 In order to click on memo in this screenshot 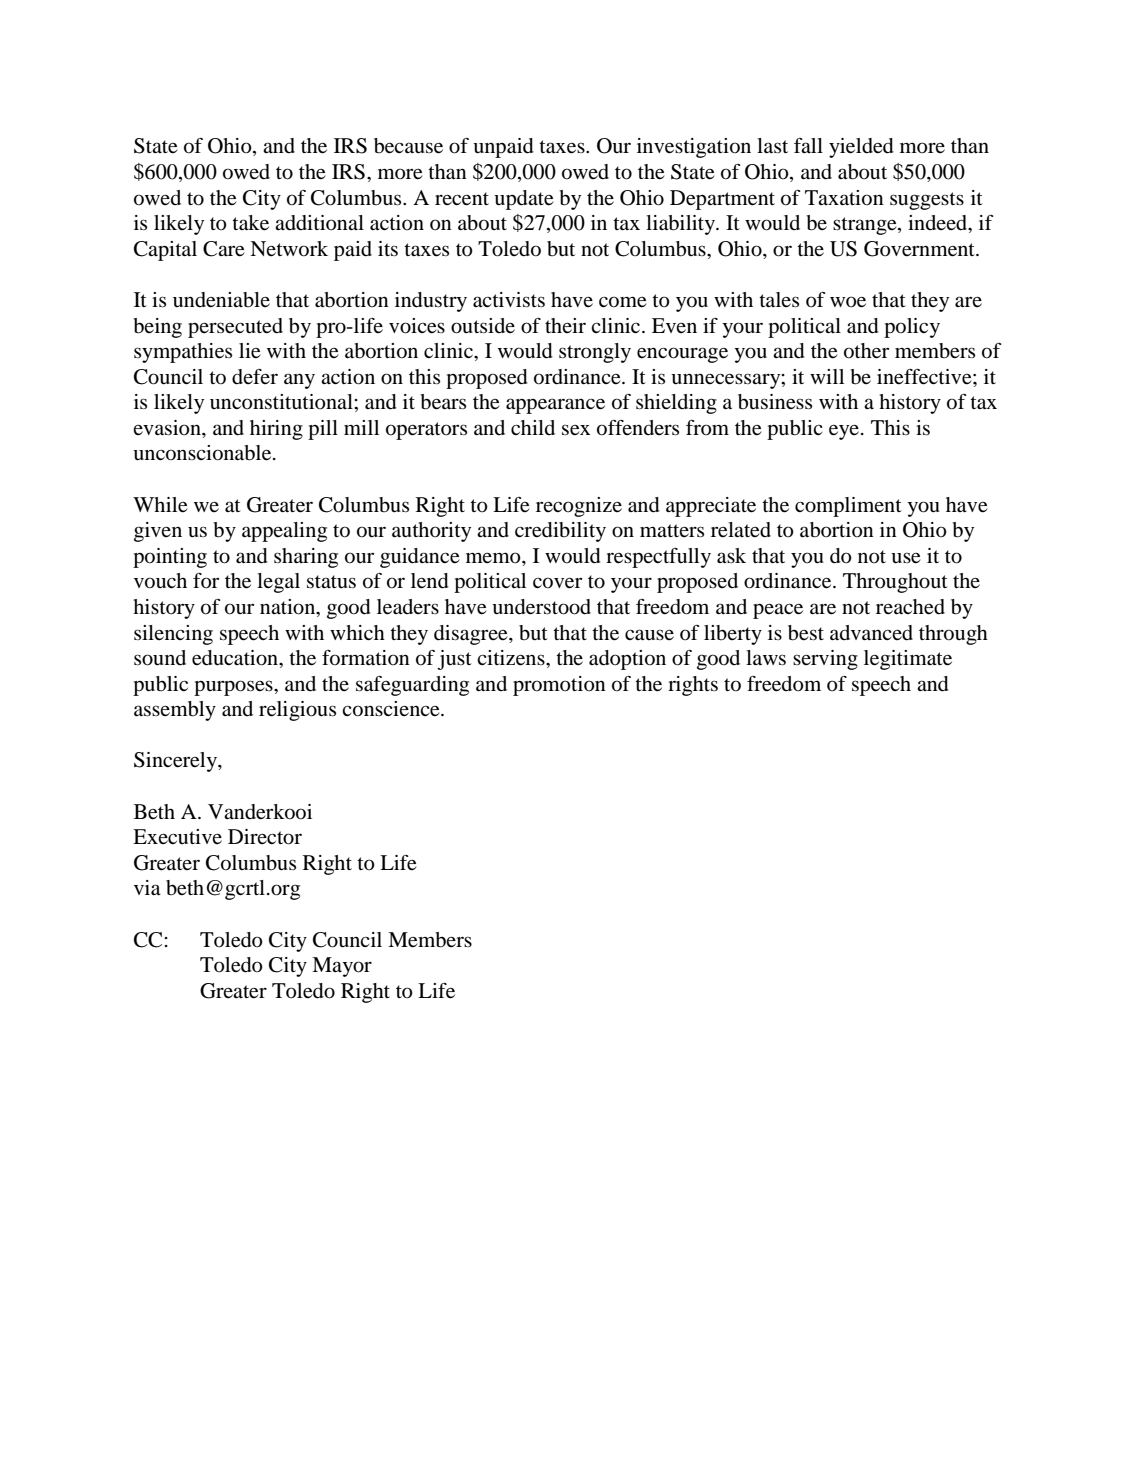, I will do `click(494, 558)`.
